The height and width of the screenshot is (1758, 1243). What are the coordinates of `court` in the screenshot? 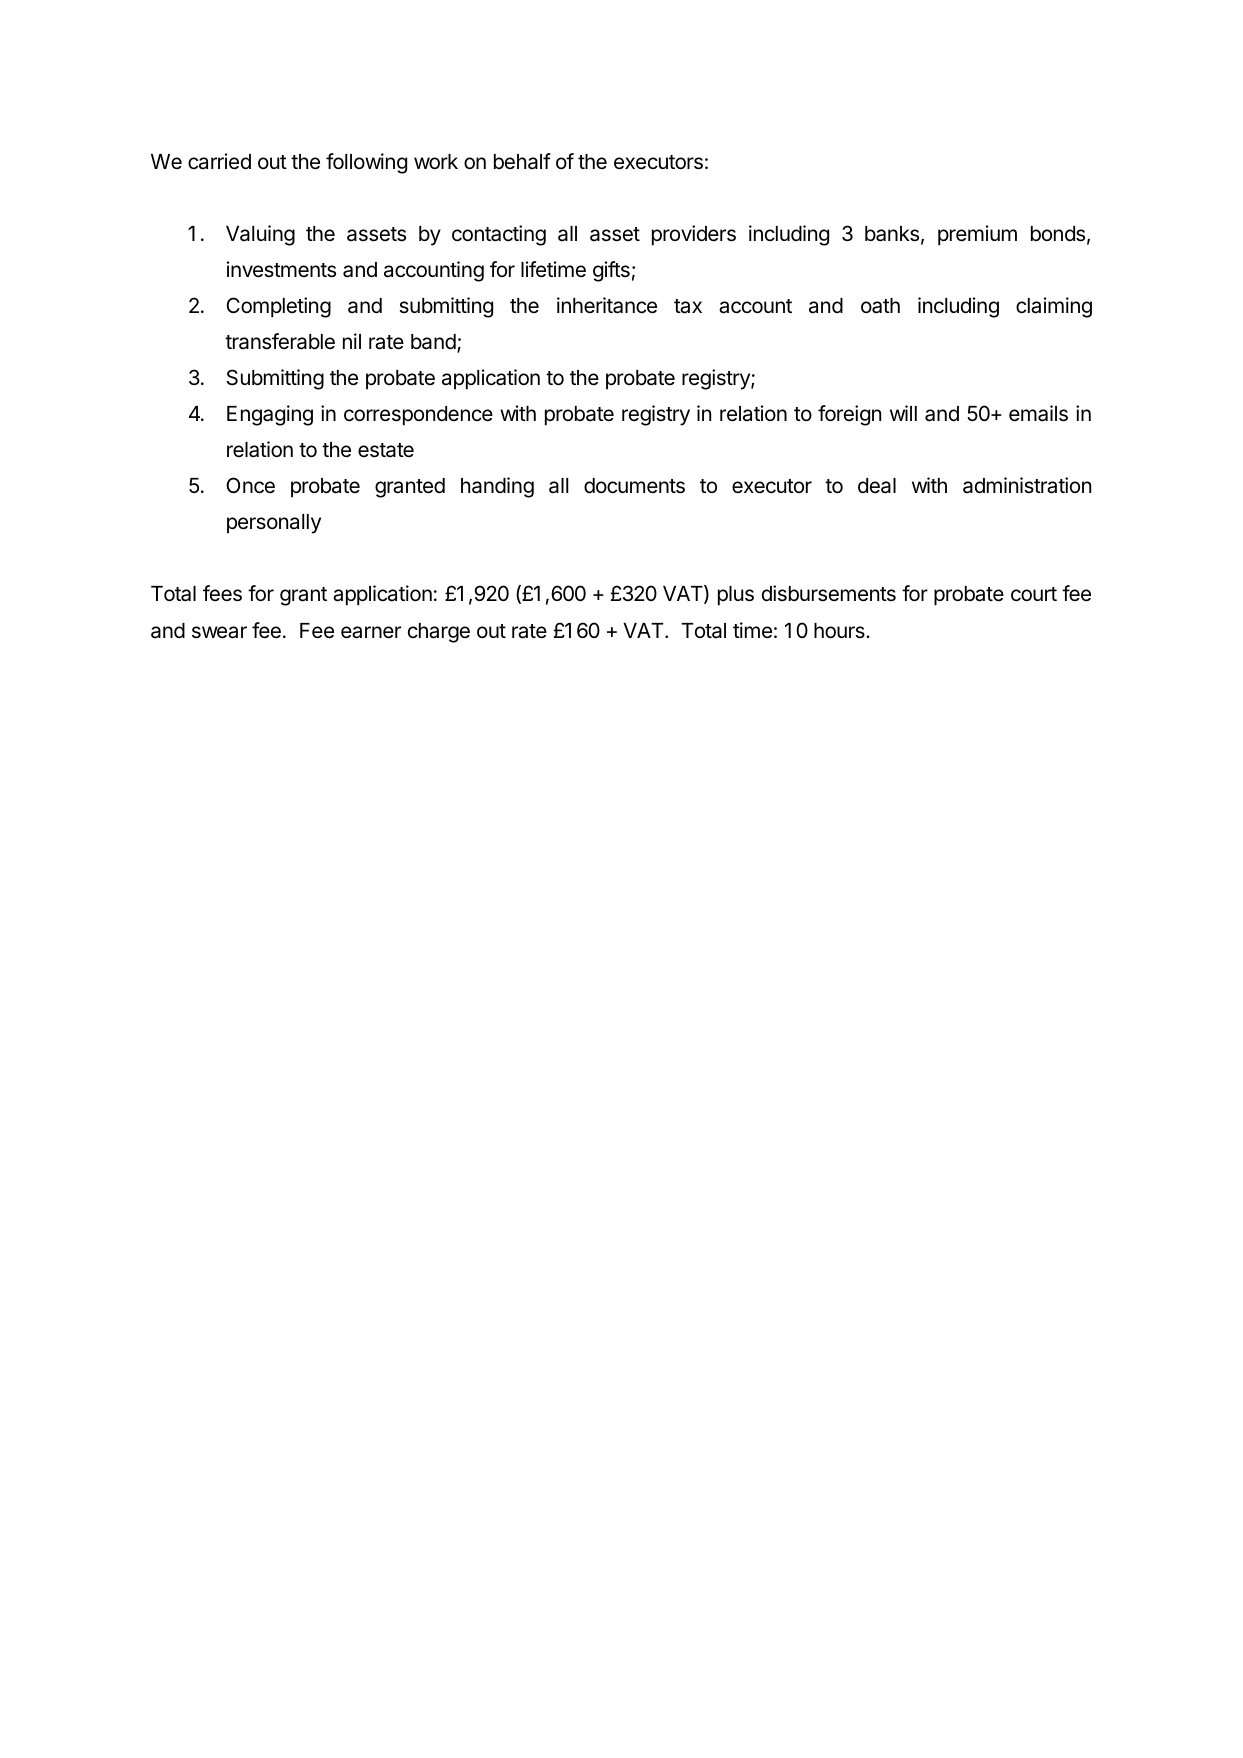 It's located at (1034, 594).
